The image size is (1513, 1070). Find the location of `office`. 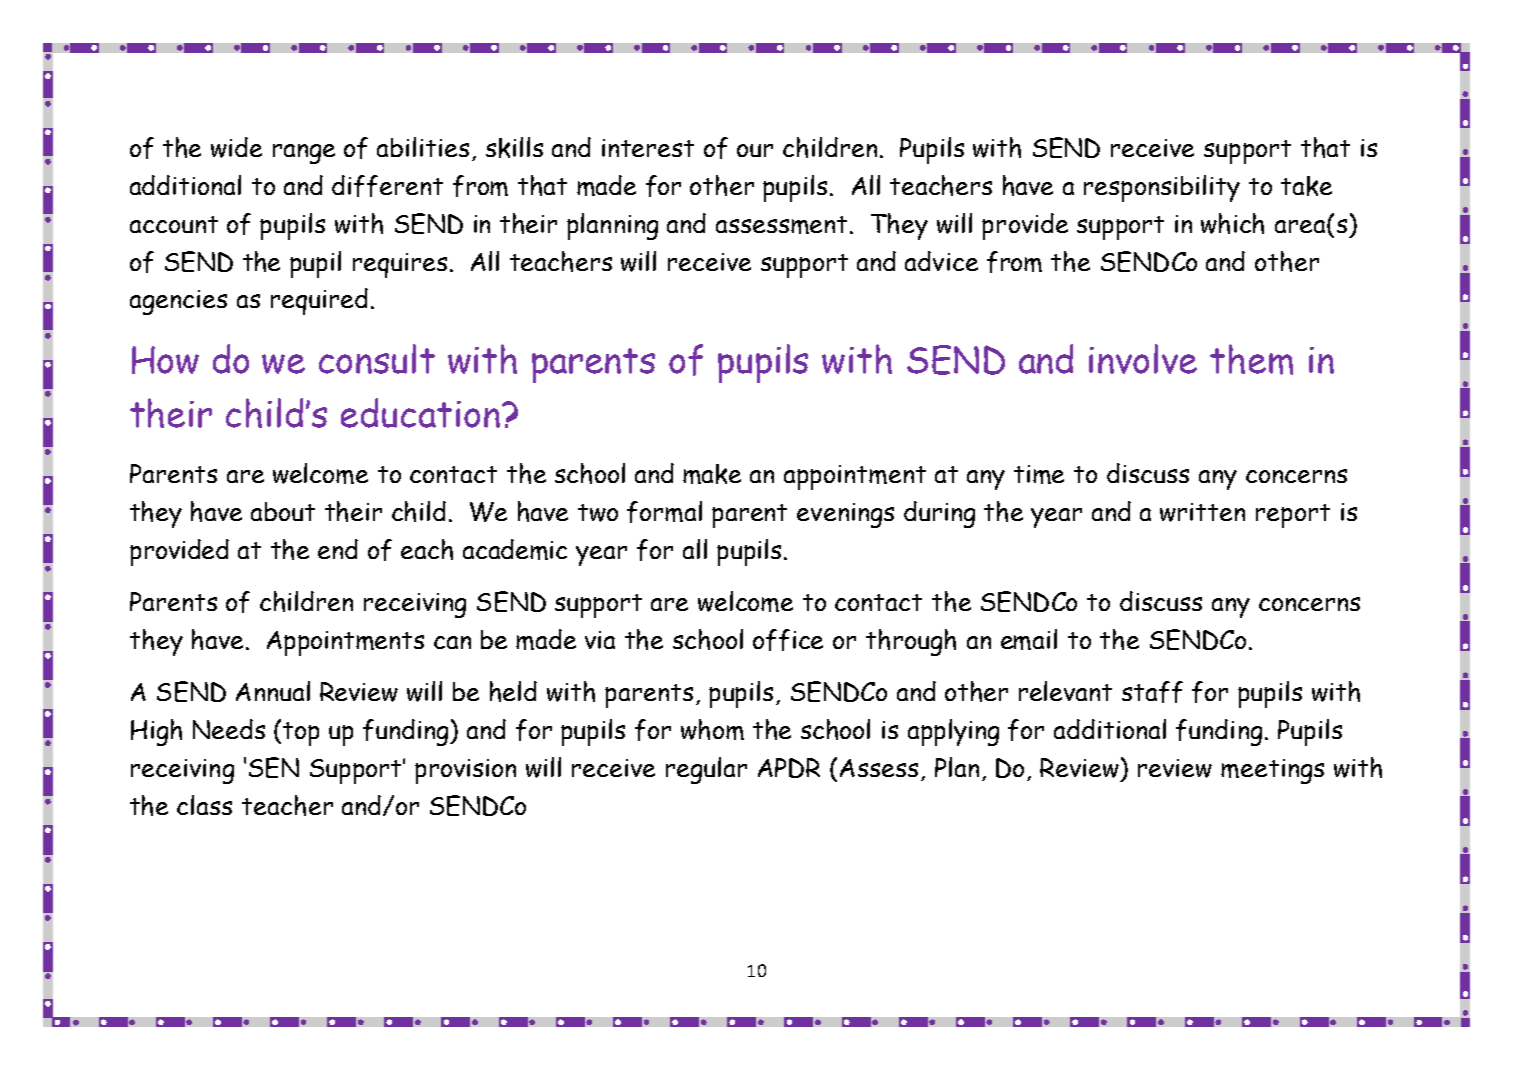

office is located at coordinates (788, 640).
